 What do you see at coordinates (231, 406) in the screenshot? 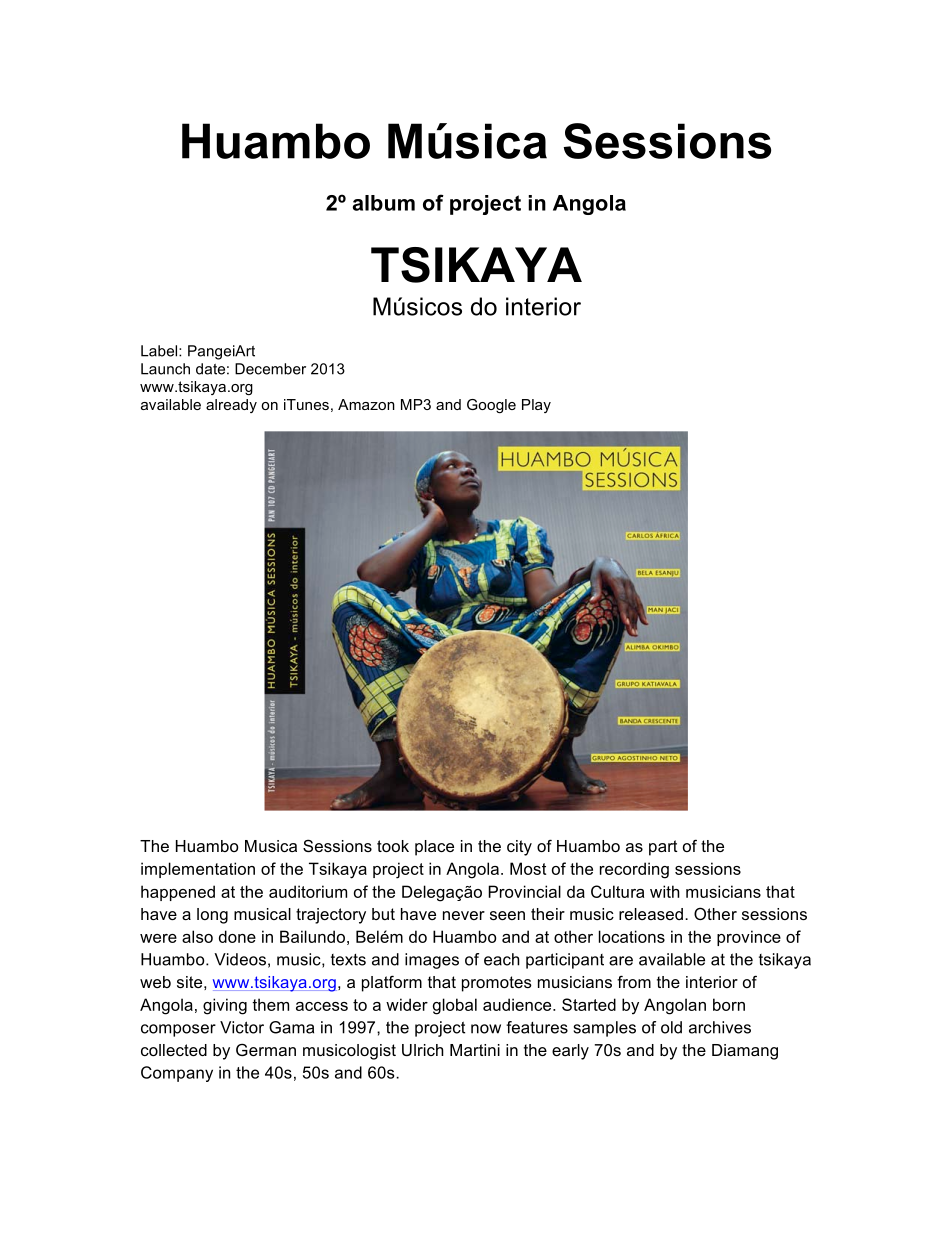
I see `already` at bounding box center [231, 406].
